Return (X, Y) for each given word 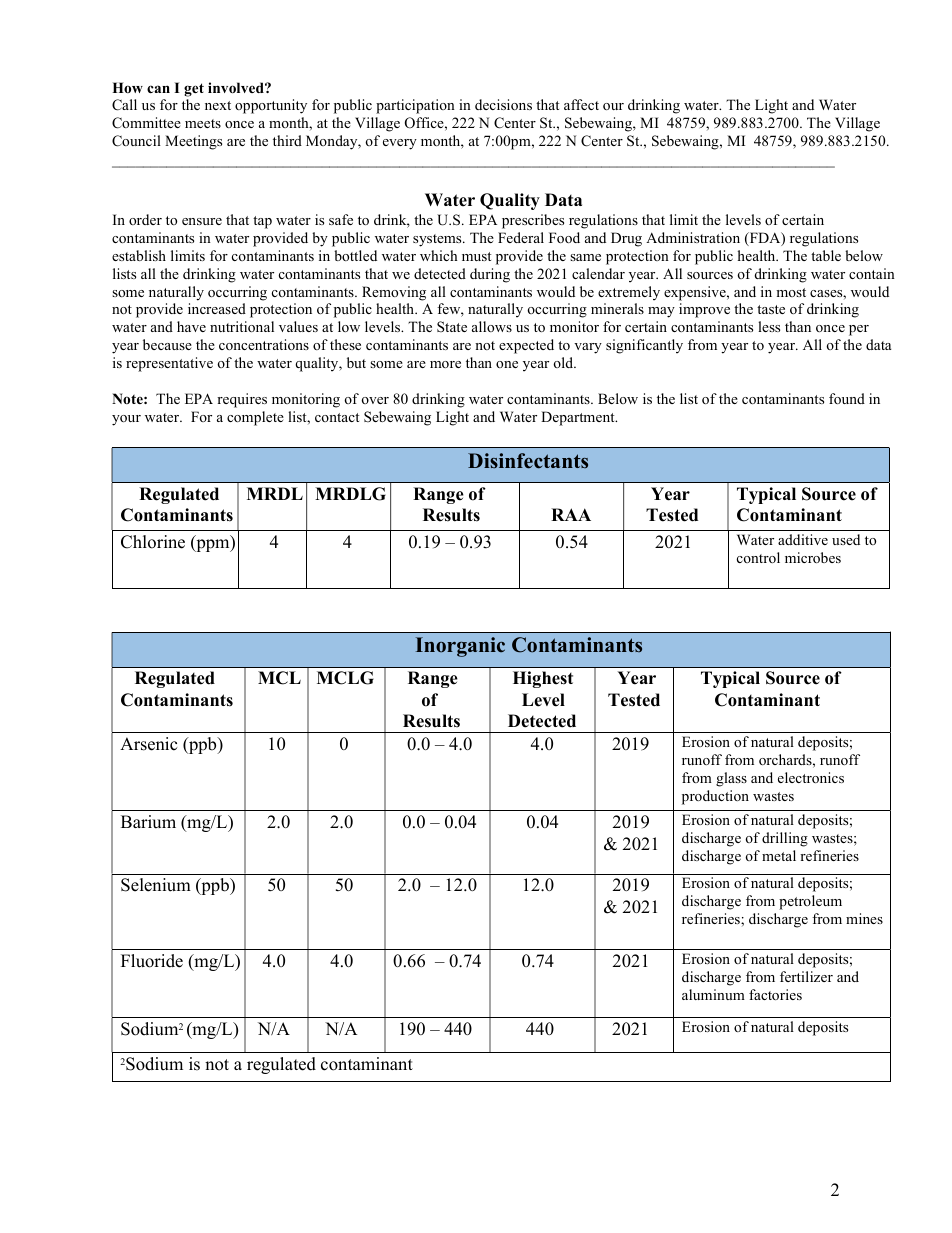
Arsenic (148, 744)
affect (581, 104)
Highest (543, 679)
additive (803, 539)
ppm (213, 545)
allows (492, 326)
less (769, 326)
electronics (811, 777)
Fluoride (152, 961)
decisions (503, 104)
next (218, 105)
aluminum (713, 994)
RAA (571, 514)
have (191, 326)
